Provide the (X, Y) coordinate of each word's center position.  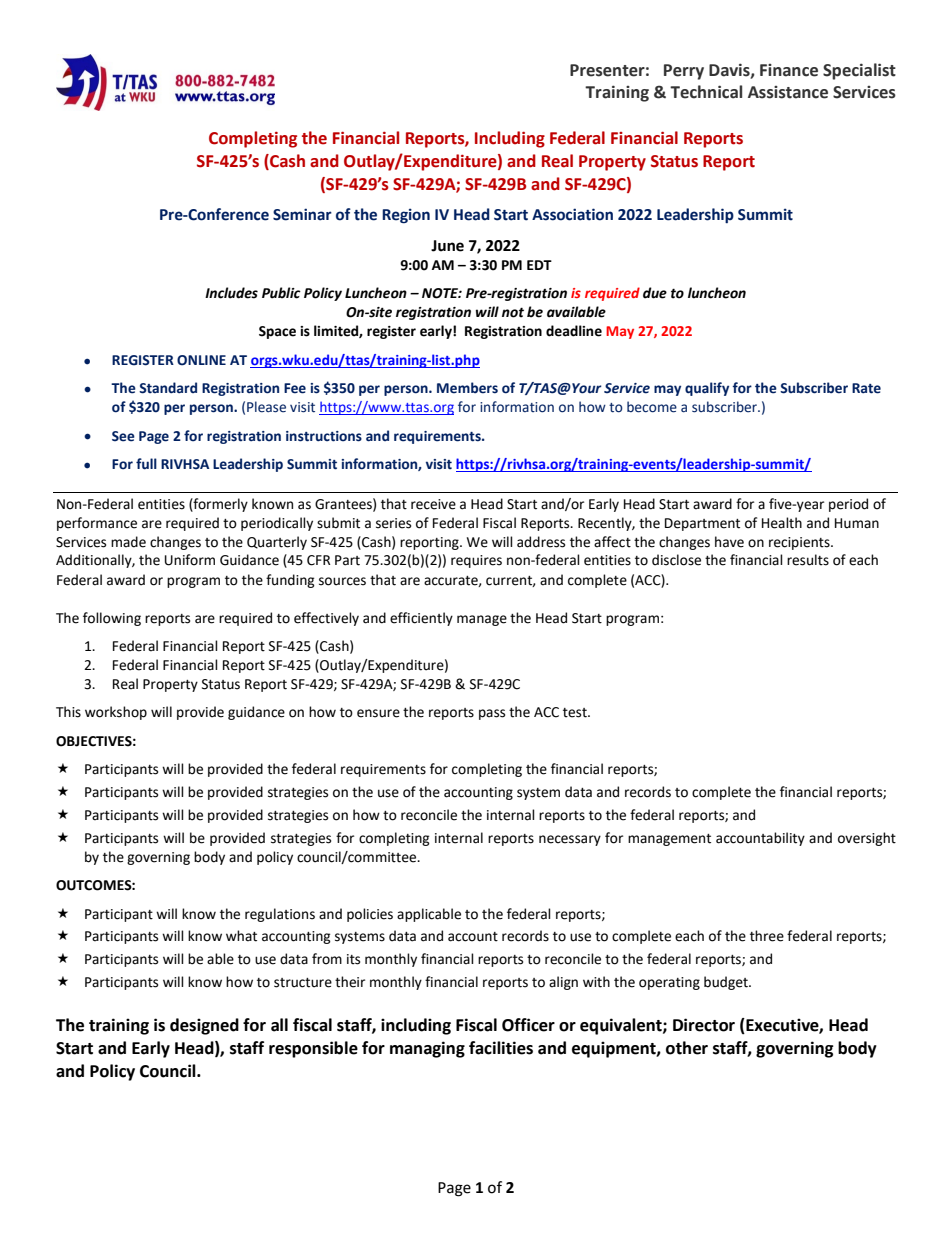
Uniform (190, 560)
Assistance (788, 92)
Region (406, 216)
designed (204, 1026)
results (808, 560)
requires (476, 561)
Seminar (302, 214)
